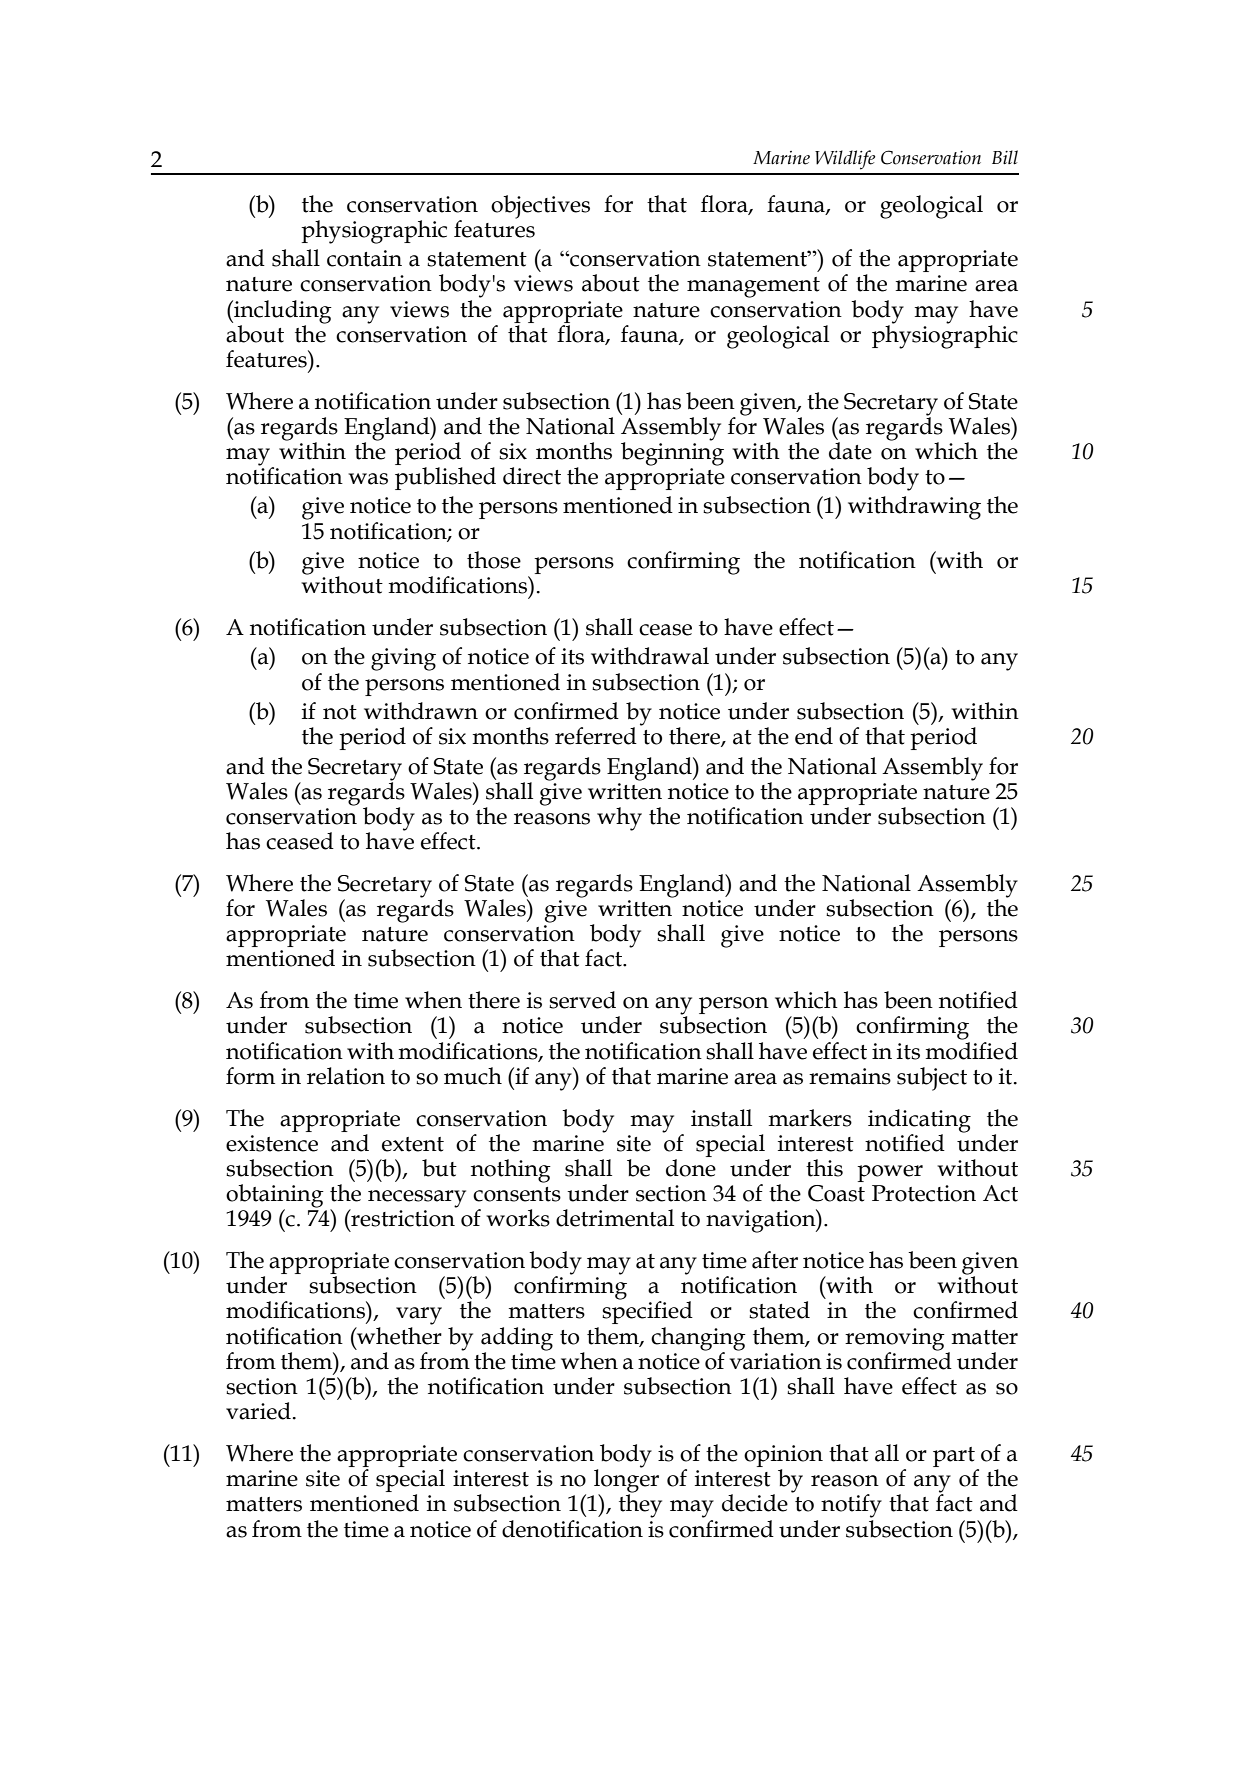 The image size is (1247, 1765). I want to click on varied, so click(258, 1411).
